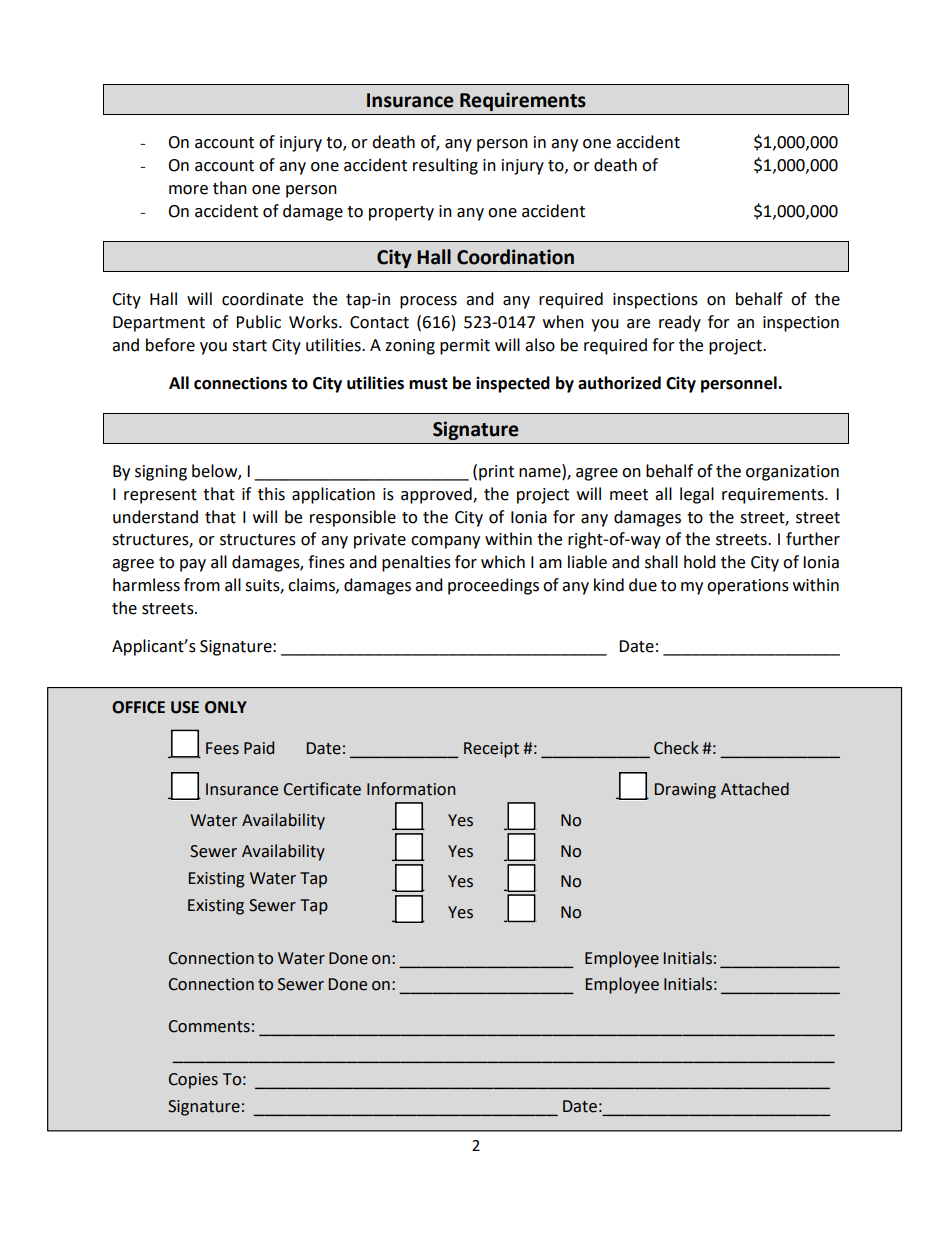 The height and width of the screenshot is (1233, 952). I want to click on than, so click(230, 188).
